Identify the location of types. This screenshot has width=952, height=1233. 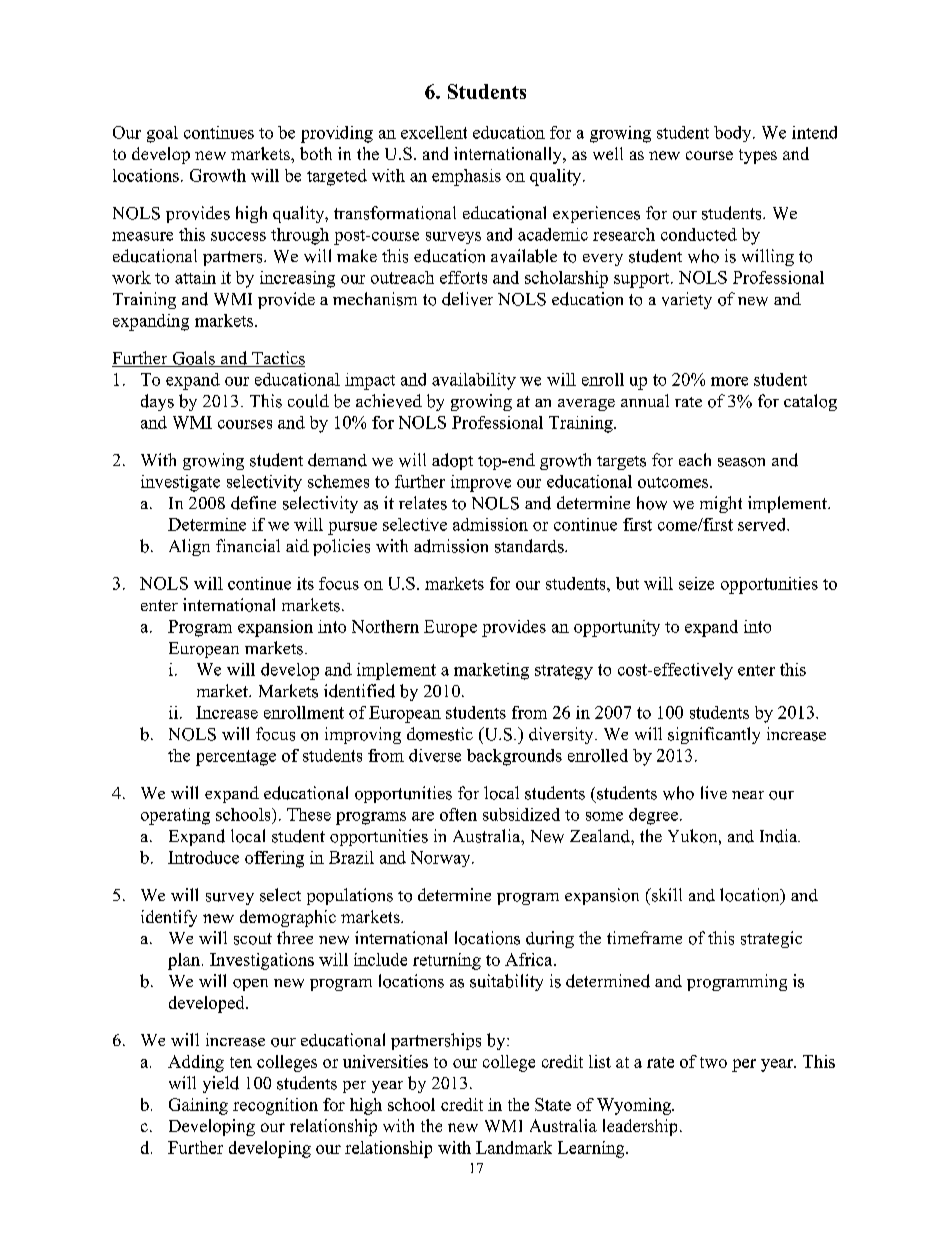
(758, 156).
